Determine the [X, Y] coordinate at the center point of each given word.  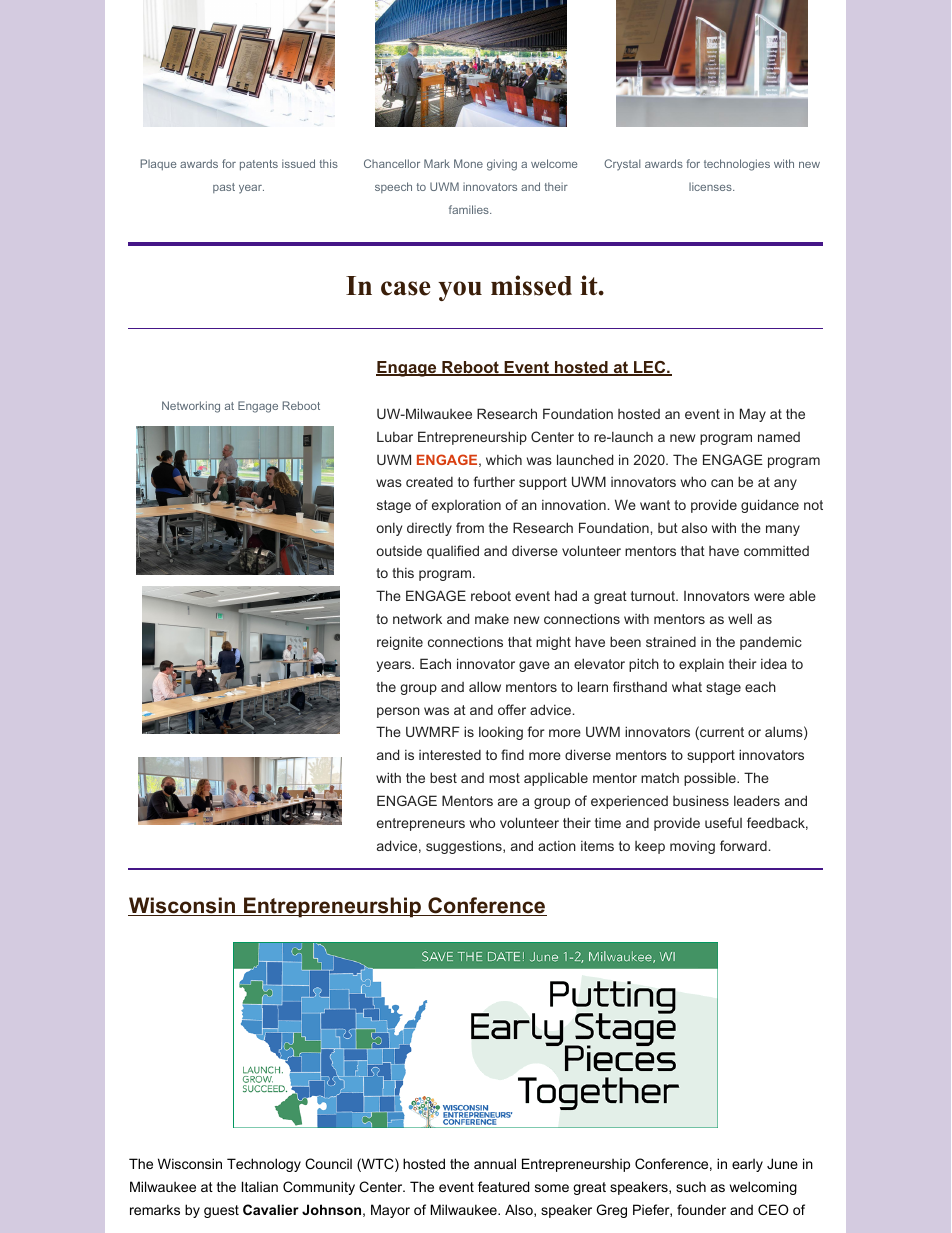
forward [743, 845]
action [557, 846]
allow [485, 686]
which [504, 460]
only [389, 529]
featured [504, 1186]
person [398, 712]
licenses [711, 186]
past [224, 188]
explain [701, 665]
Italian [260, 1186]
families [470, 209]
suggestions [465, 847]
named [779, 437]
